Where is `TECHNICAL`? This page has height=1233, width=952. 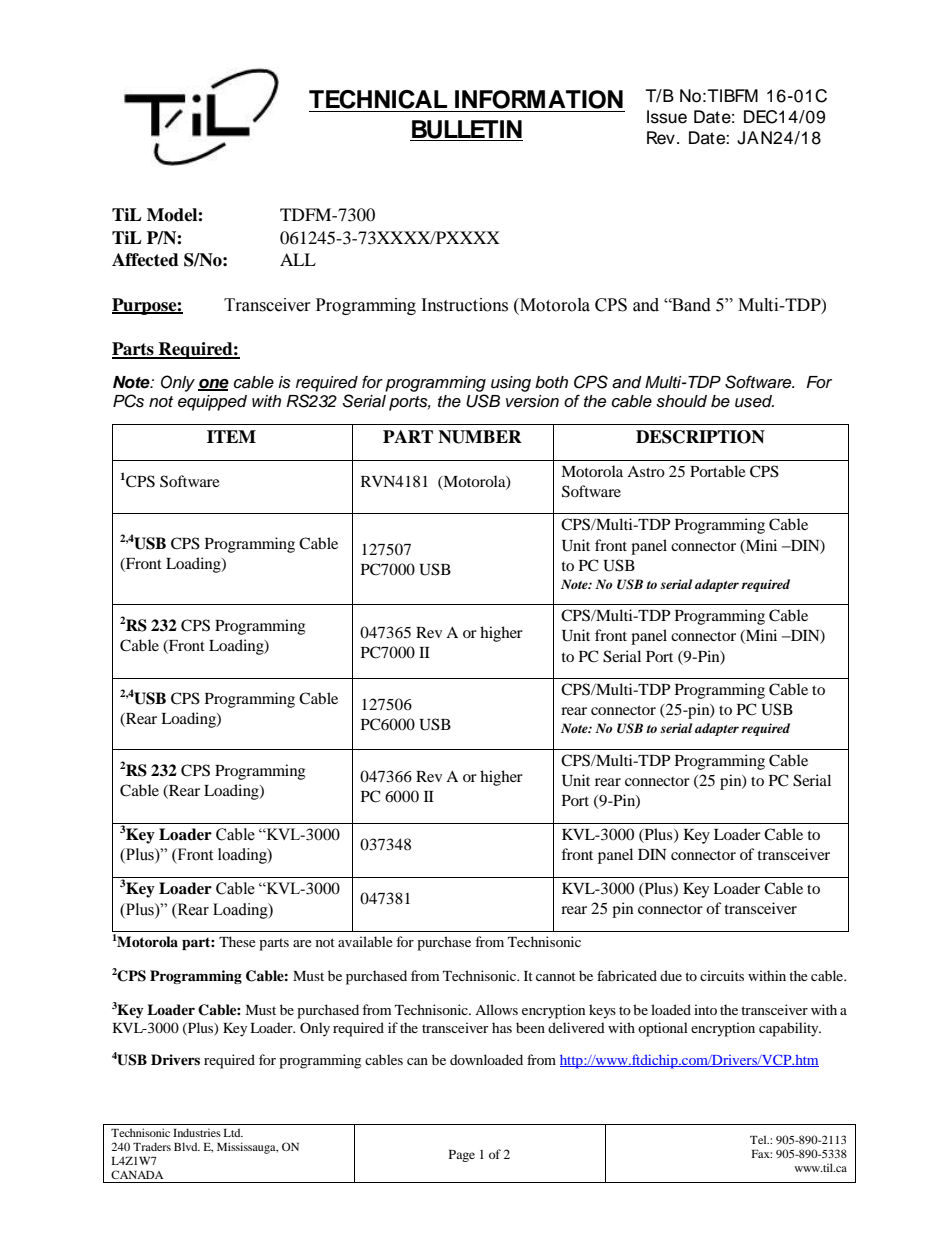 TECHNICAL is located at coordinates (378, 99).
